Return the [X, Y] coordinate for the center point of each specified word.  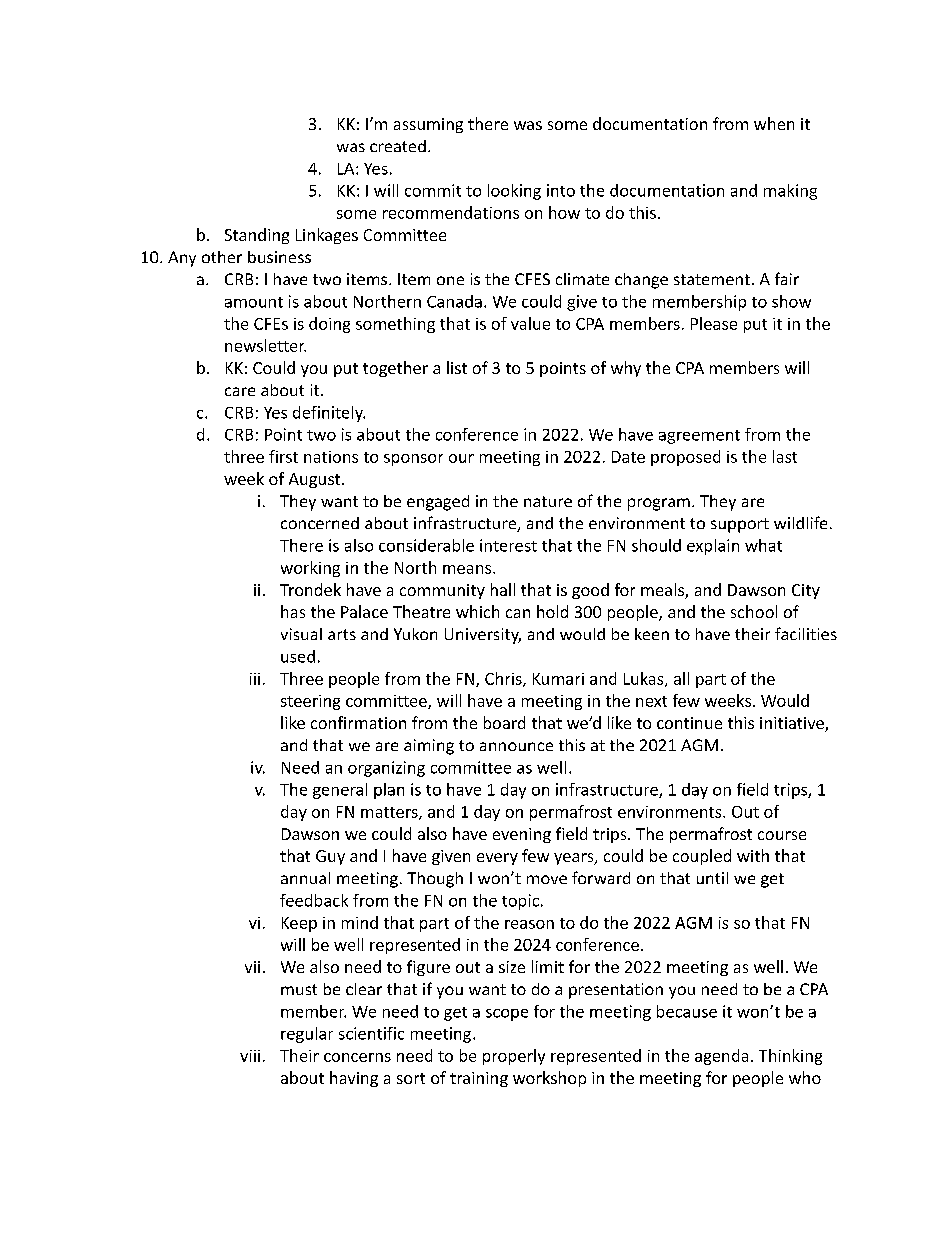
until [712, 878]
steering [310, 702]
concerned [320, 523]
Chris [504, 679]
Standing [257, 236]
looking [514, 192]
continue [689, 723]
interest [508, 545]
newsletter [265, 345]
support [740, 525]
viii [250, 1056]
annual [305, 878]
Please [714, 323]
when [774, 123]
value [530, 323]
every [497, 859]
